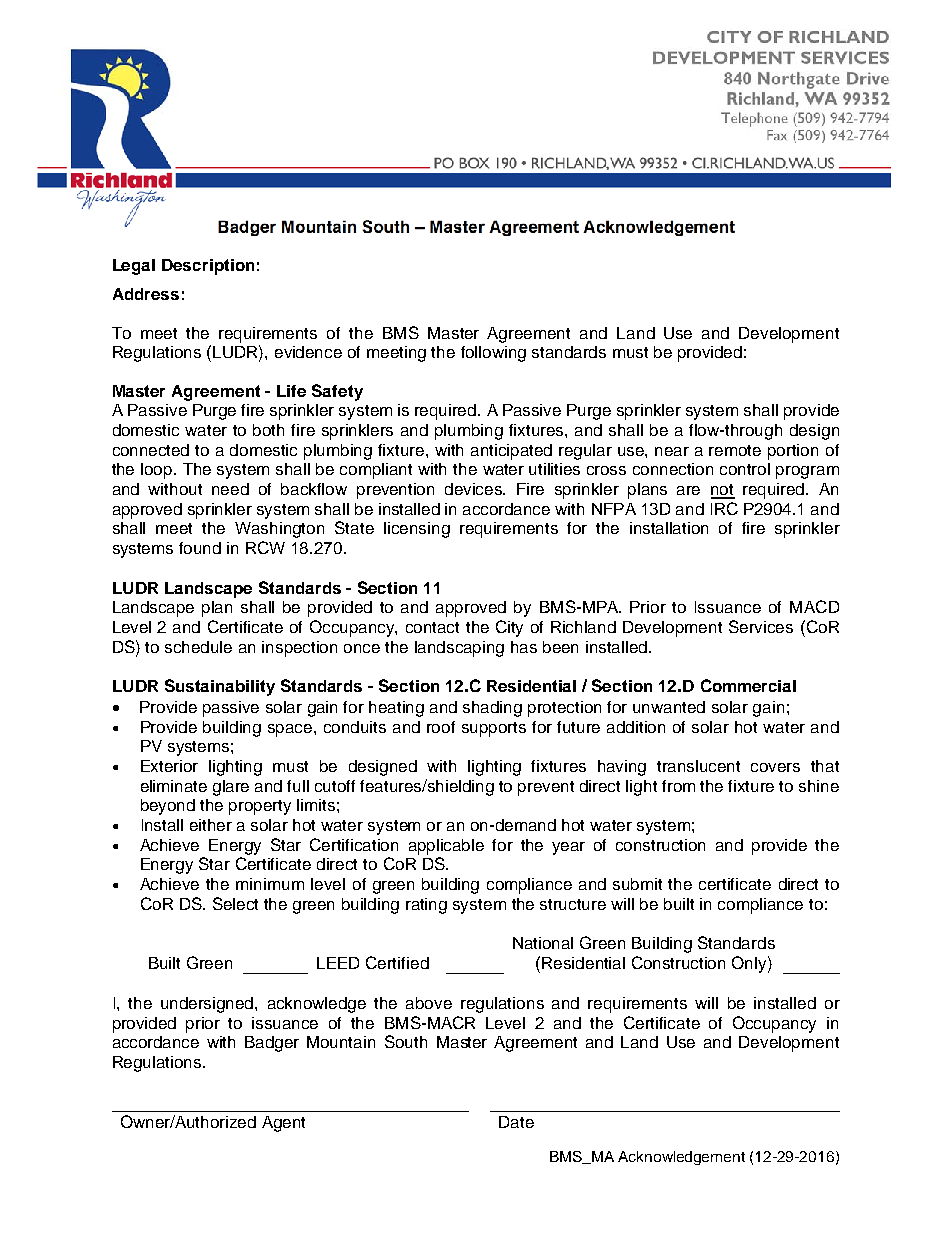 This image has width=952, height=1233. What do you see at coordinates (754, 119) in the image?
I see `Telephone` at bounding box center [754, 119].
